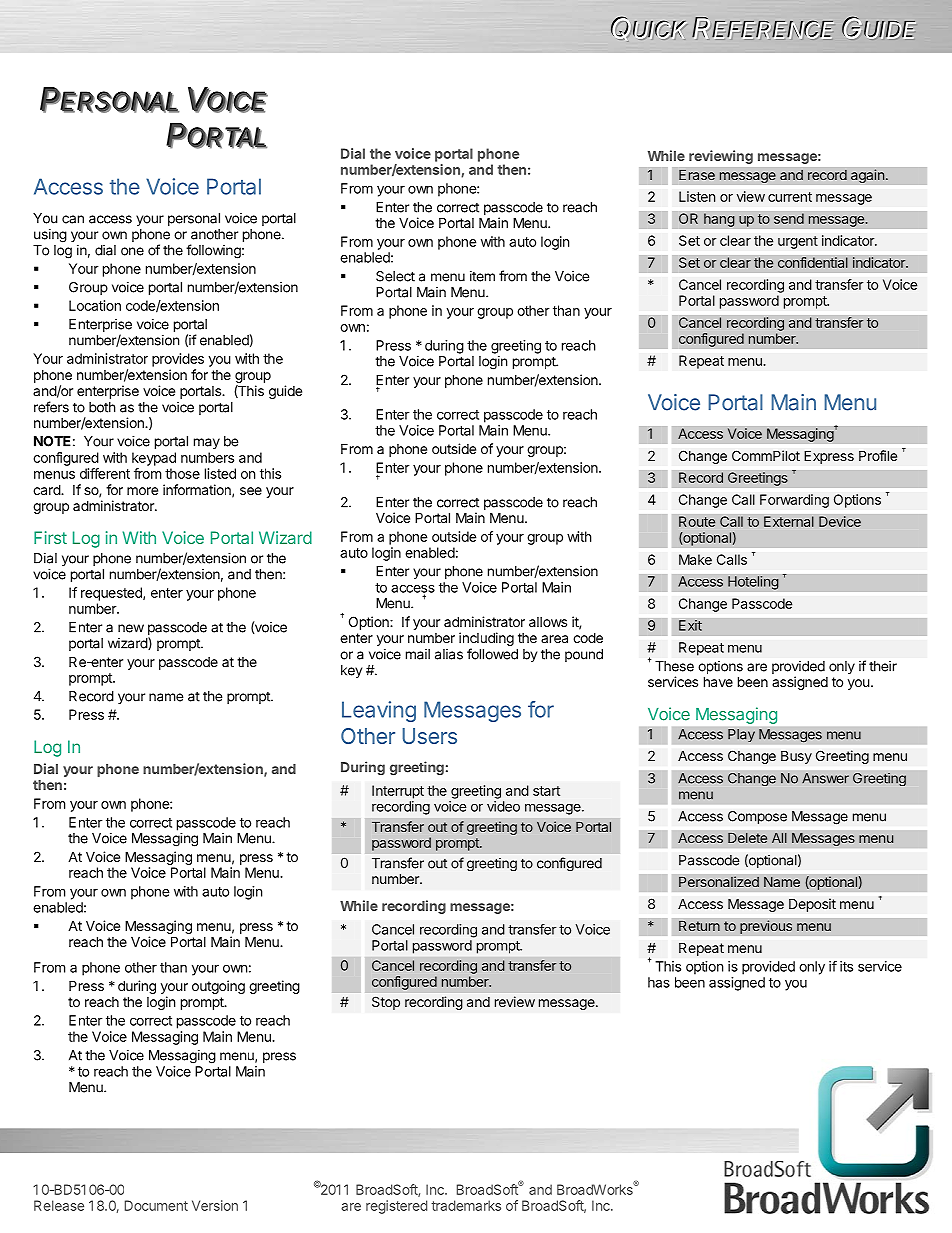 The height and width of the screenshot is (1233, 952). I want to click on item, so click(482, 276).
